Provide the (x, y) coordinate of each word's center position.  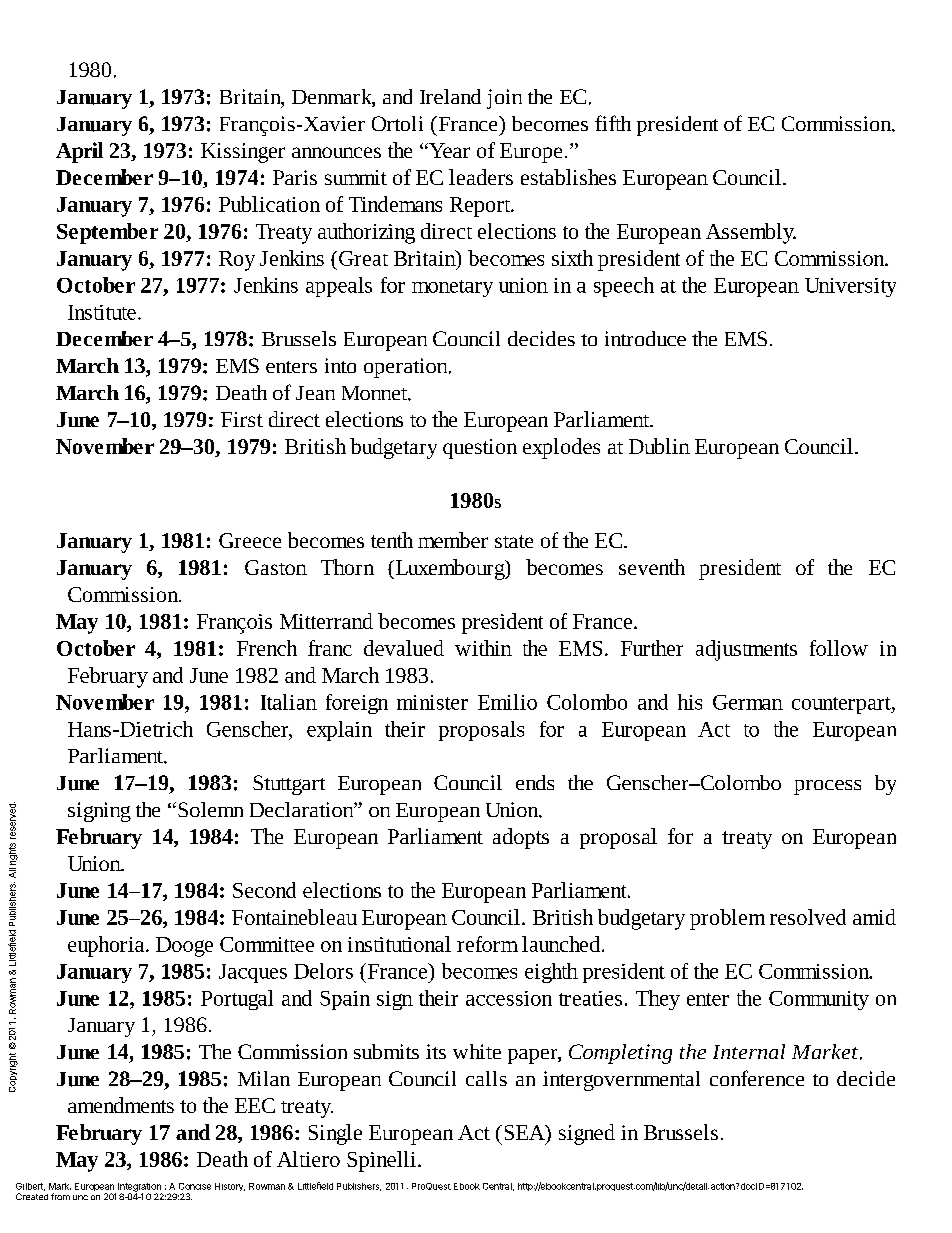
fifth (613, 123)
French (267, 648)
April (79, 152)
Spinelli (381, 1161)
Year (448, 150)
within (483, 648)
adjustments (746, 650)
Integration (140, 1188)
